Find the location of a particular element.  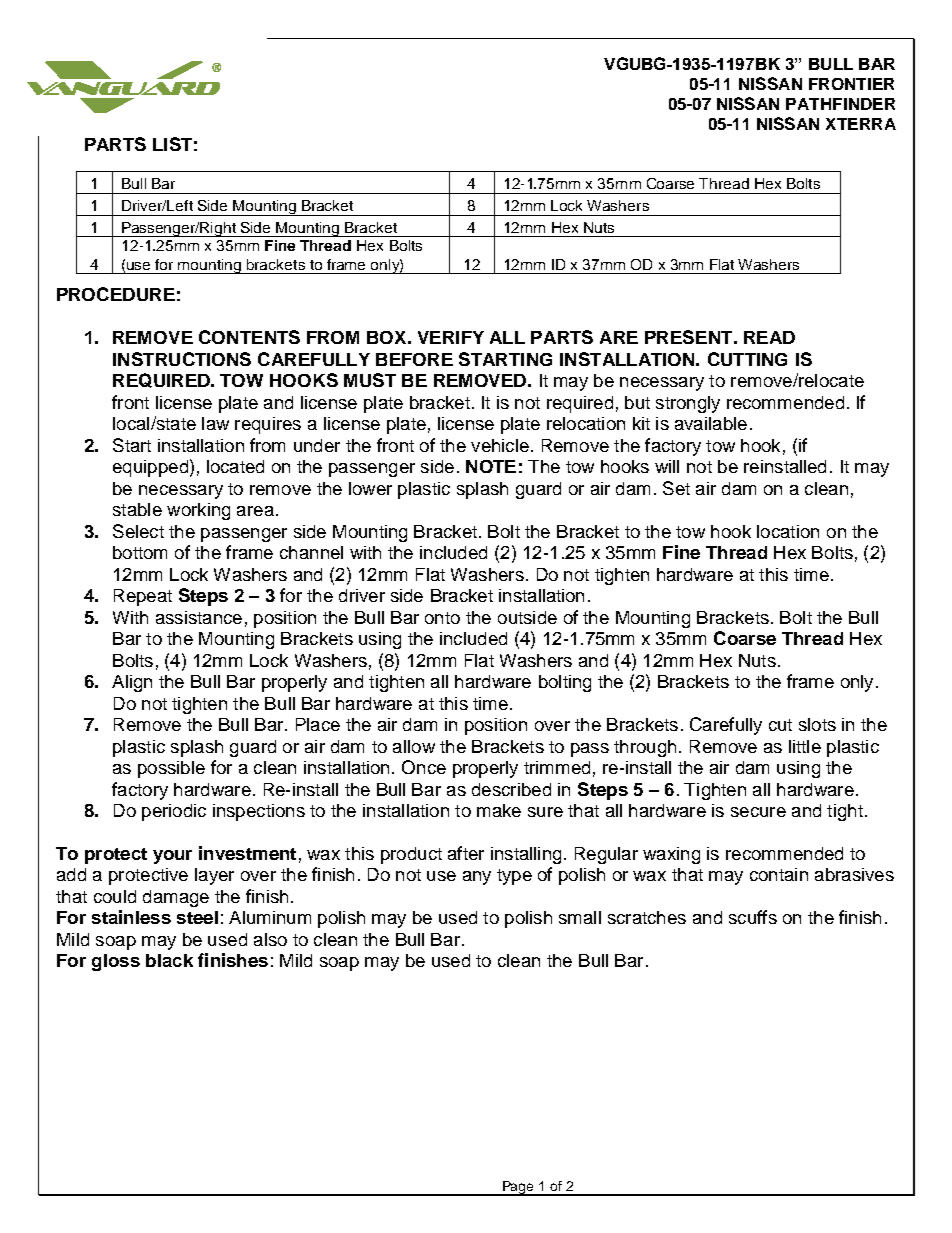

PATHFINDER is located at coordinates (840, 104).
